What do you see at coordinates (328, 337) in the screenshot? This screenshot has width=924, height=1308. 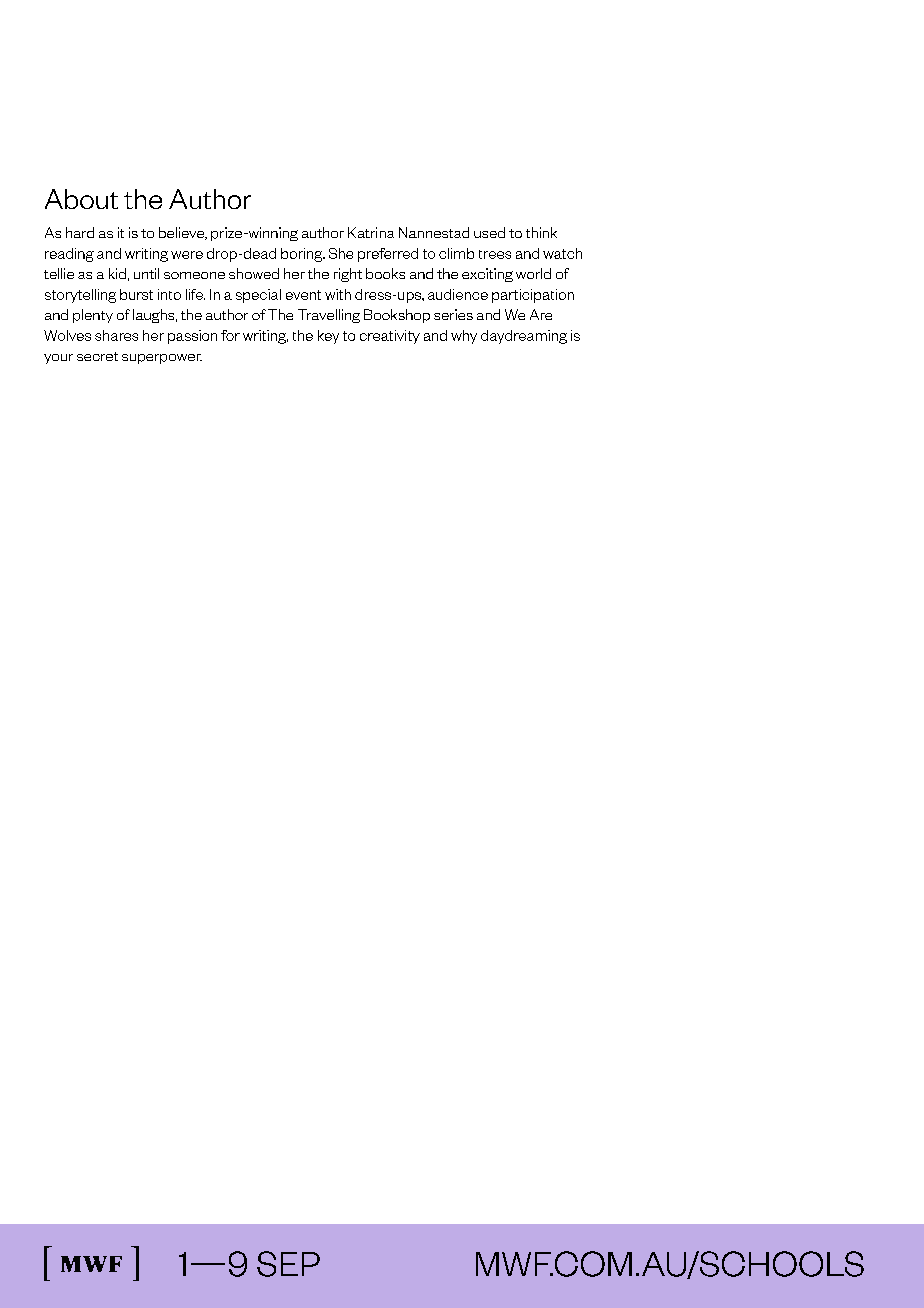 I see `key` at bounding box center [328, 337].
